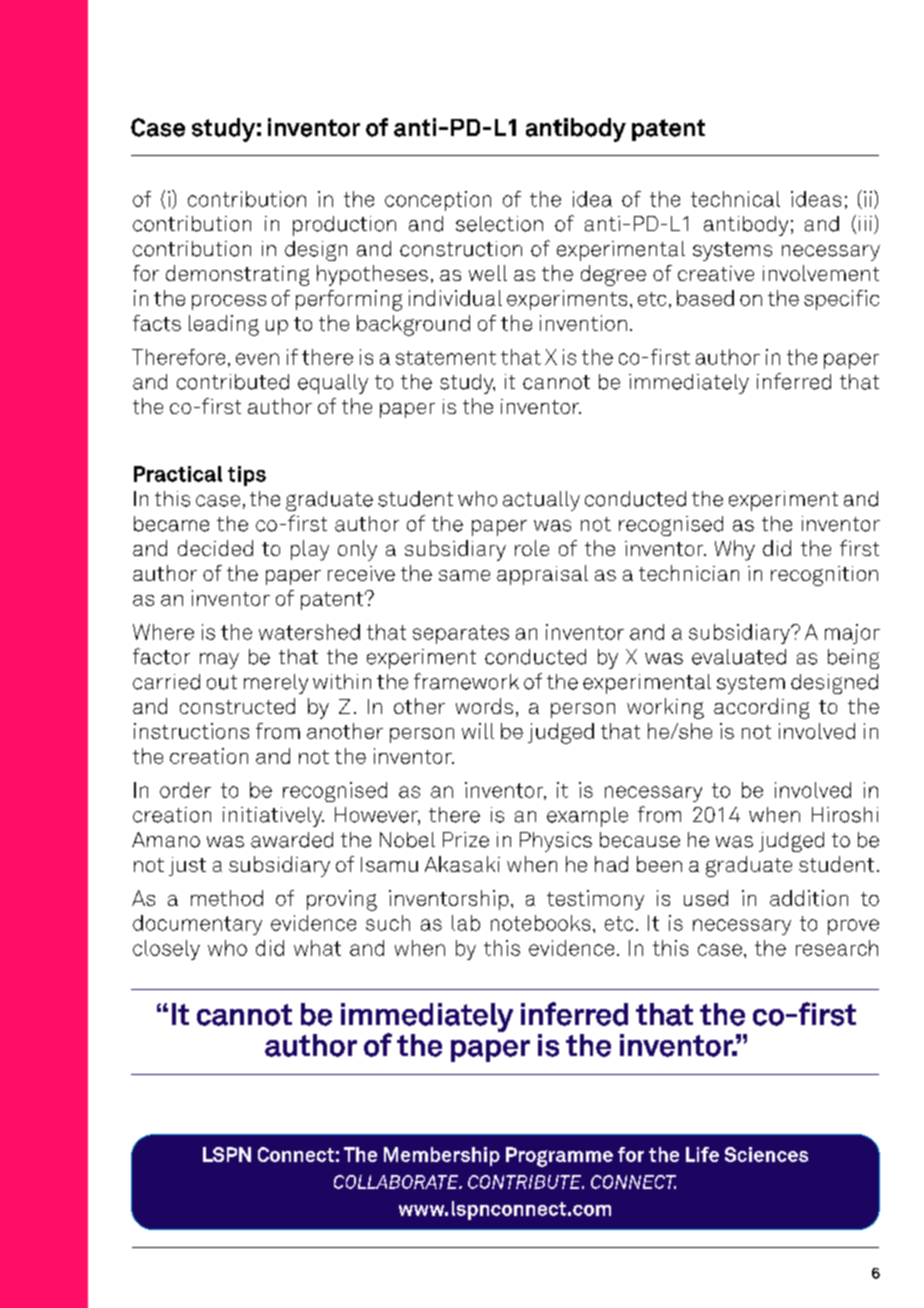  I want to click on Membership, so click(442, 1156).
